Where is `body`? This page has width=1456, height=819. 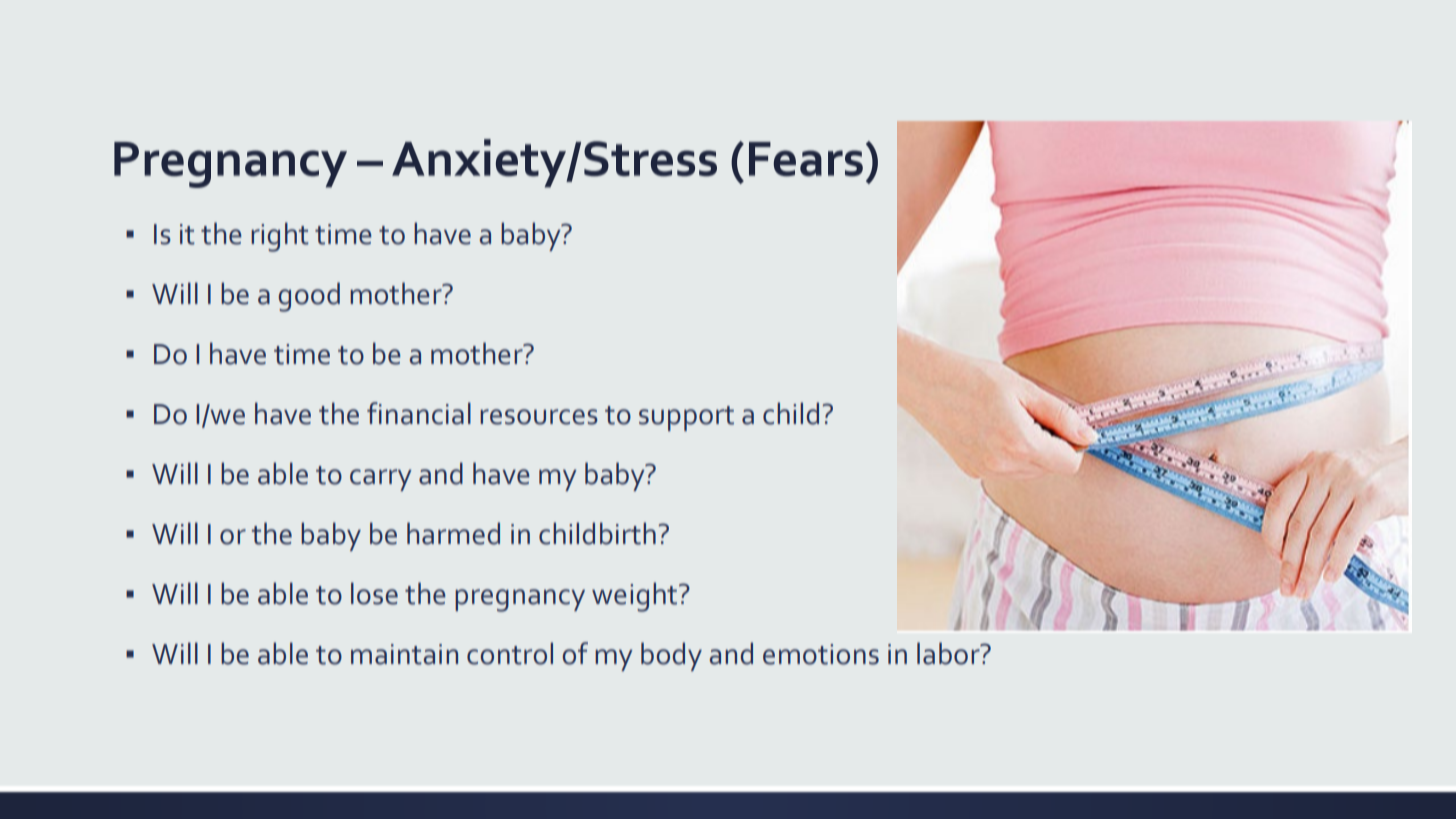
body is located at coordinates (671, 656).
